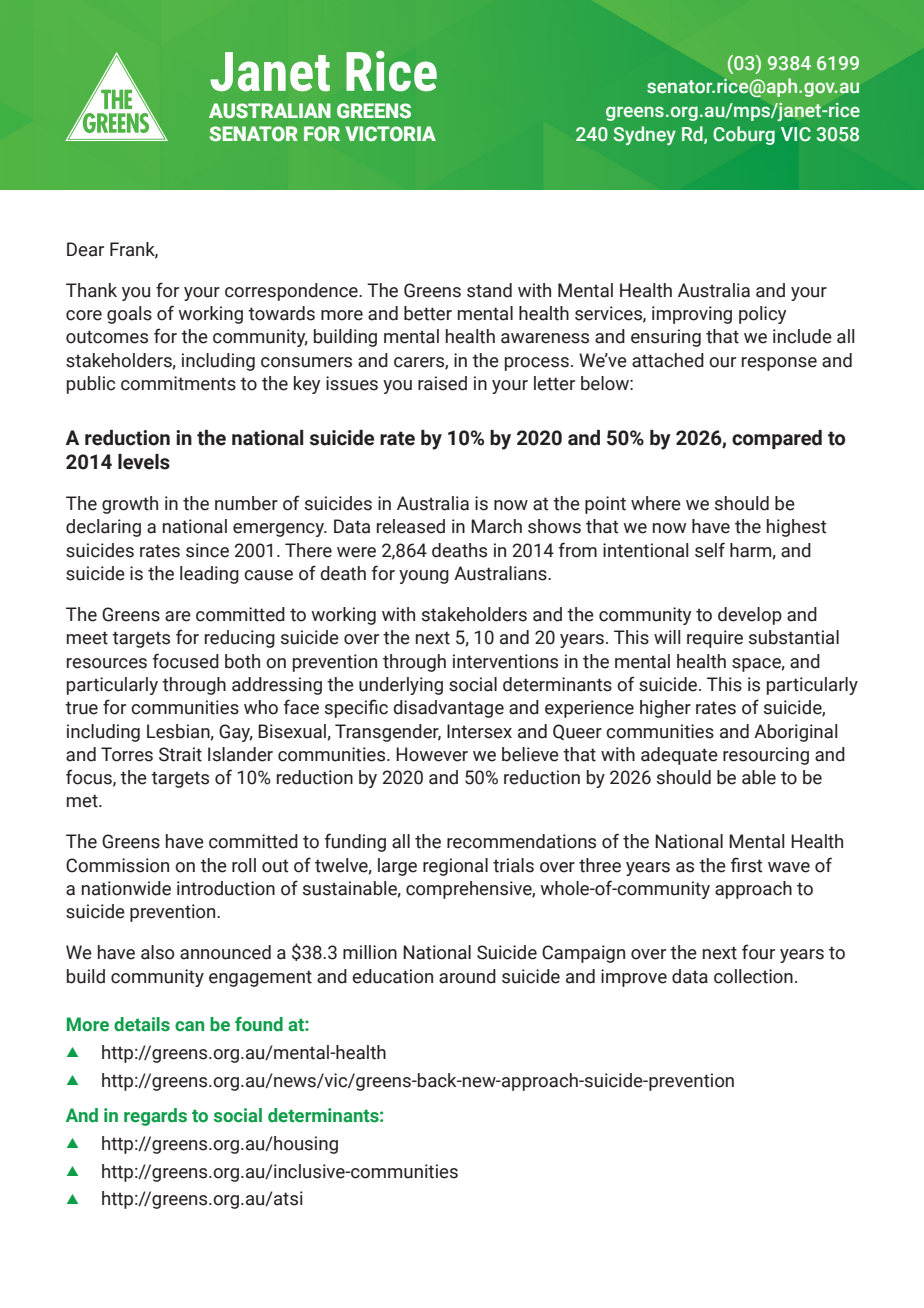 The height and width of the document is (1308, 924). I want to click on require, so click(715, 639).
